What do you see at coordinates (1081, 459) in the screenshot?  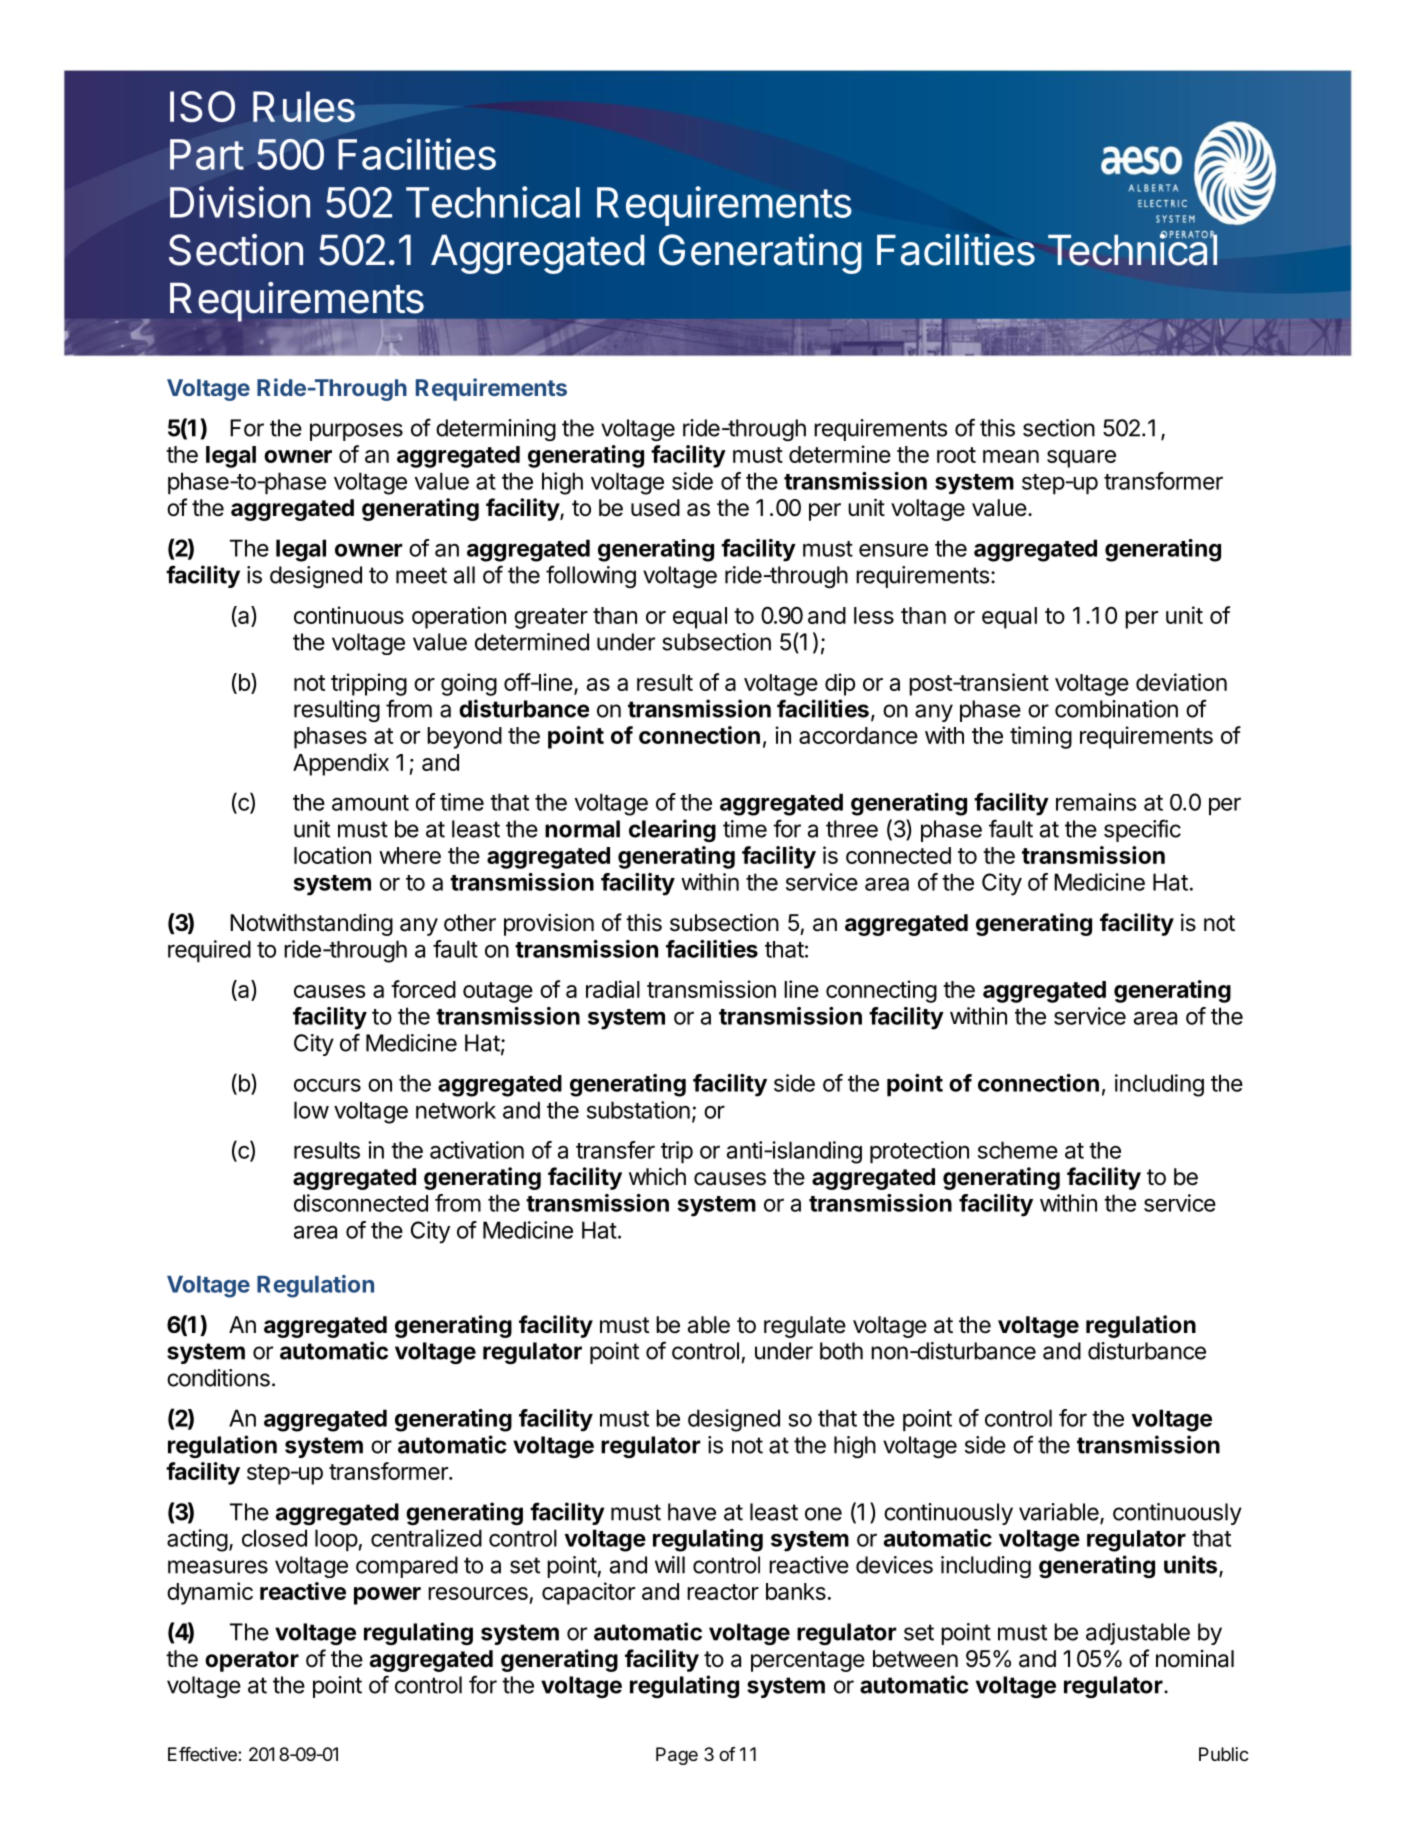 I see `square` at bounding box center [1081, 459].
